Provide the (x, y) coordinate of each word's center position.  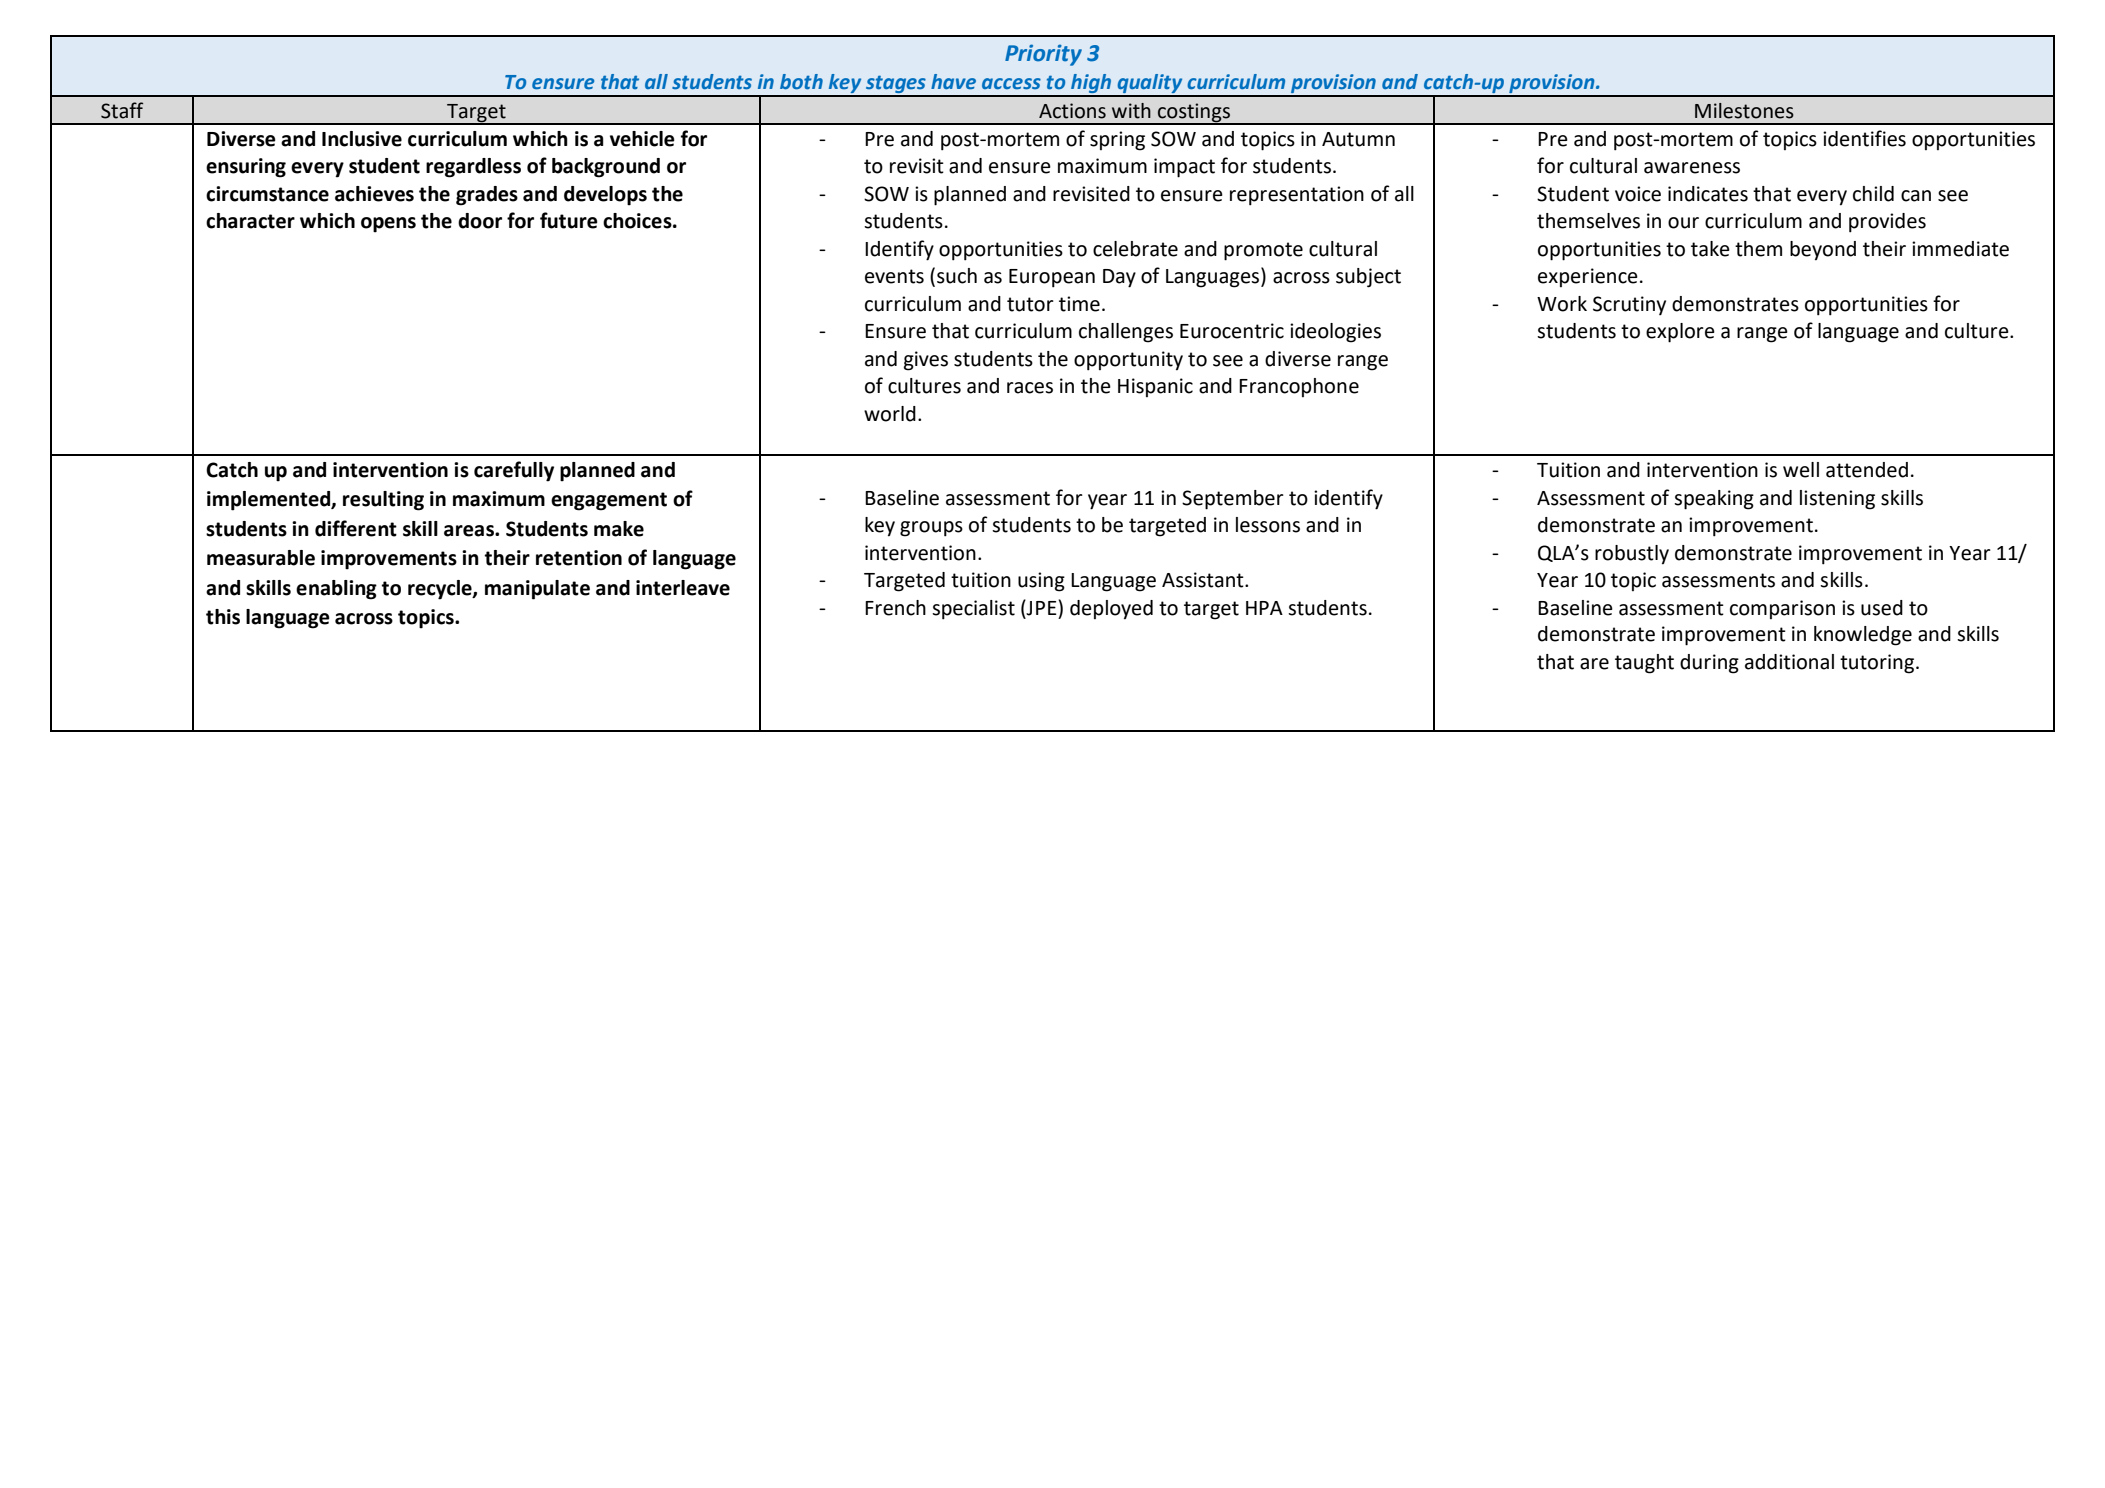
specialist (973, 610)
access (1011, 83)
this (223, 617)
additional (1789, 662)
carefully (514, 471)
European (1052, 278)
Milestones (1744, 111)
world (890, 414)
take (1710, 249)
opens (388, 225)
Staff (122, 110)
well (1801, 470)
